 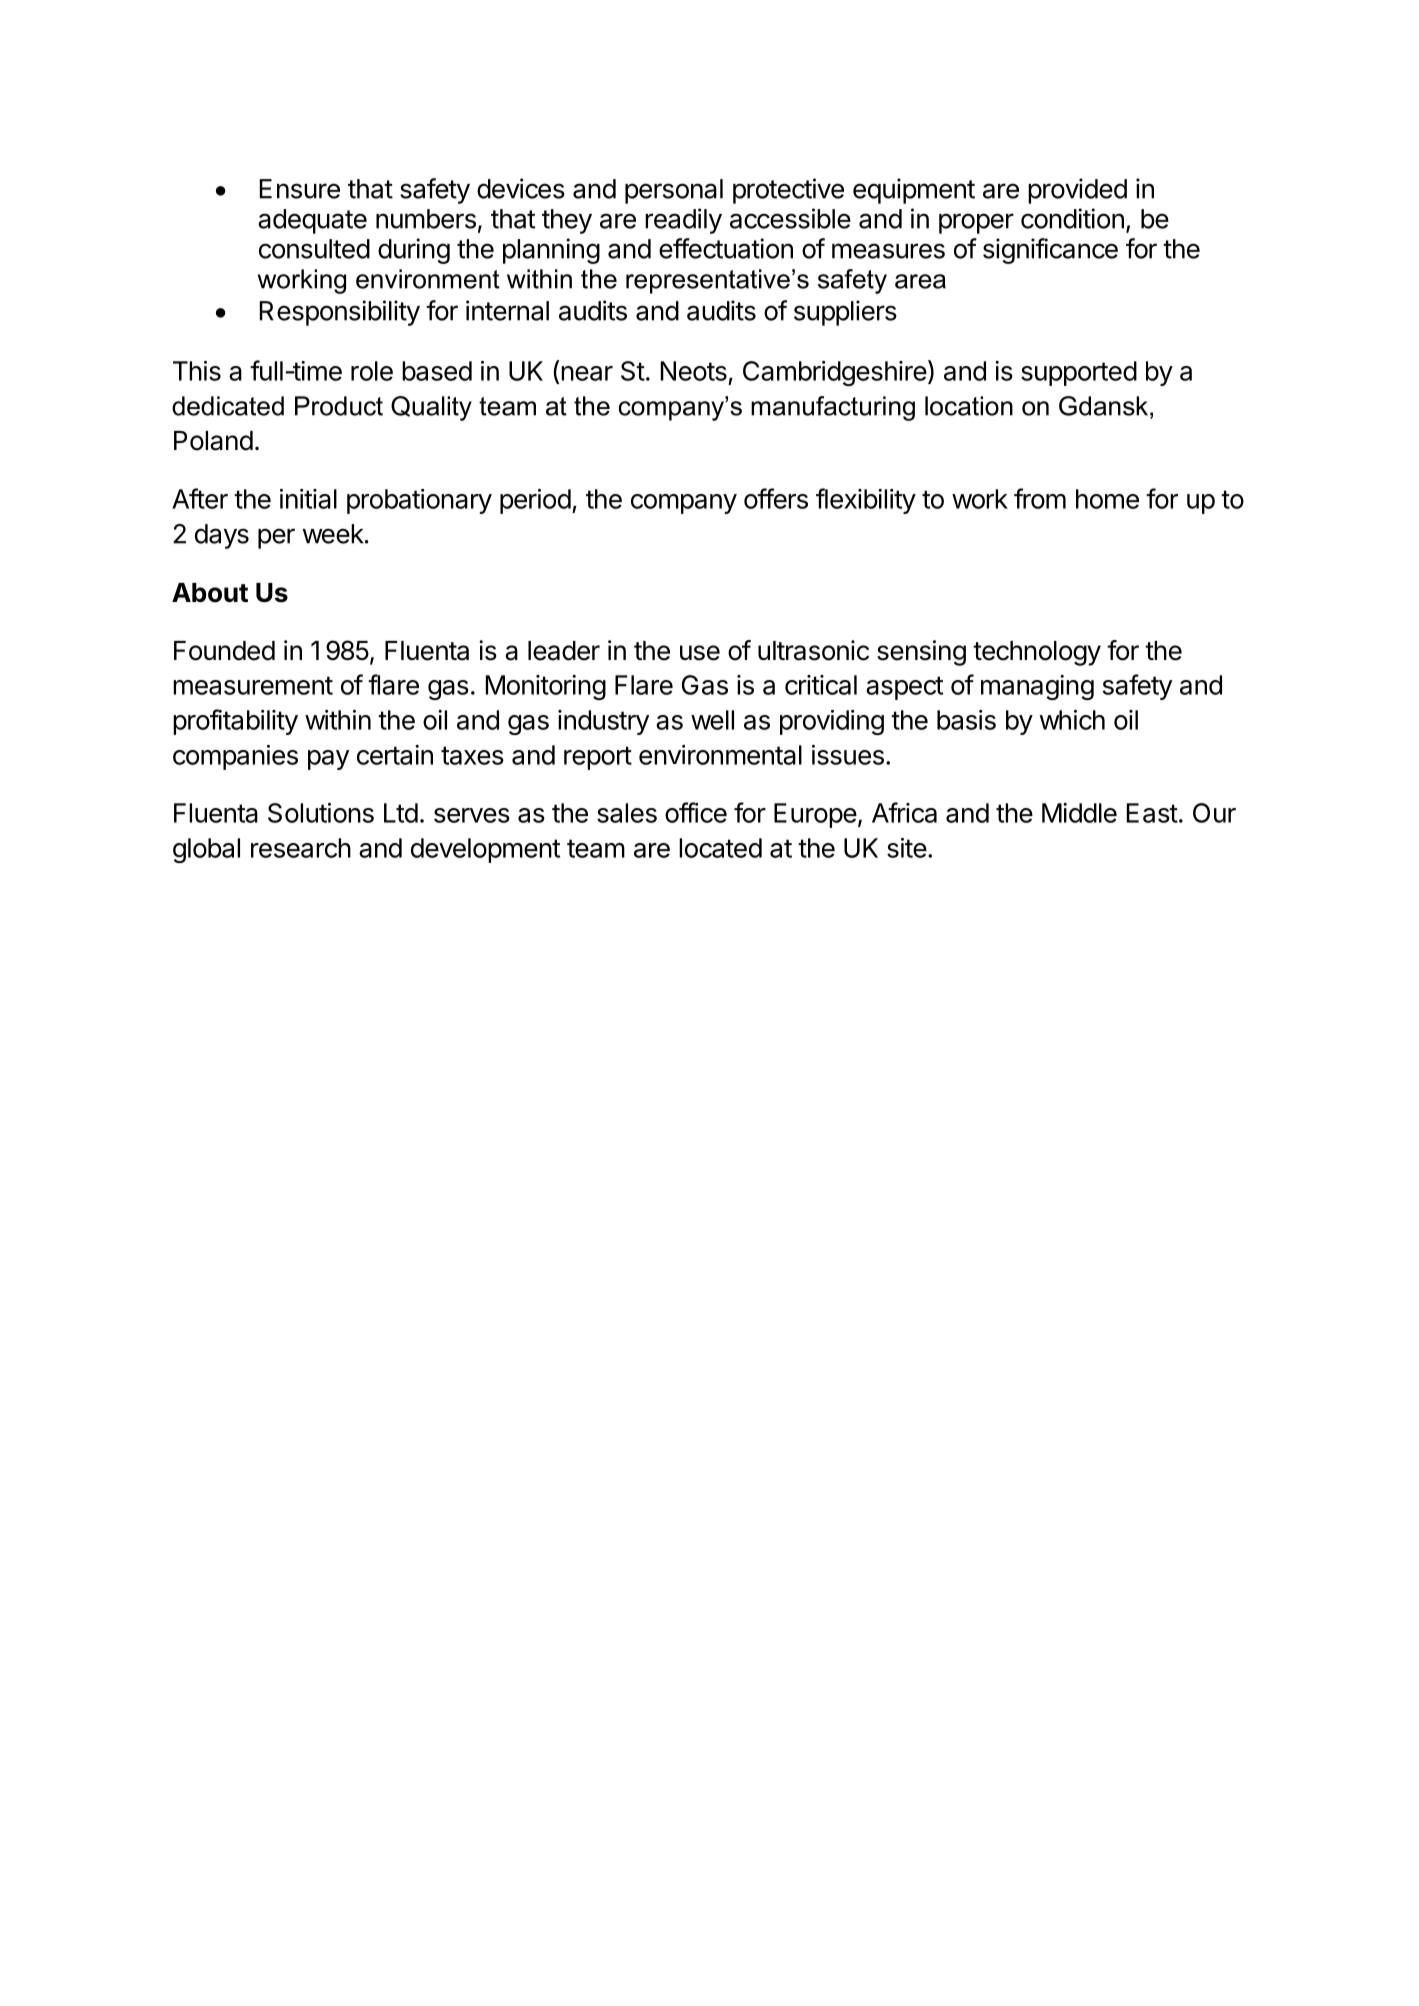 I want to click on use, so click(x=700, y=653).
